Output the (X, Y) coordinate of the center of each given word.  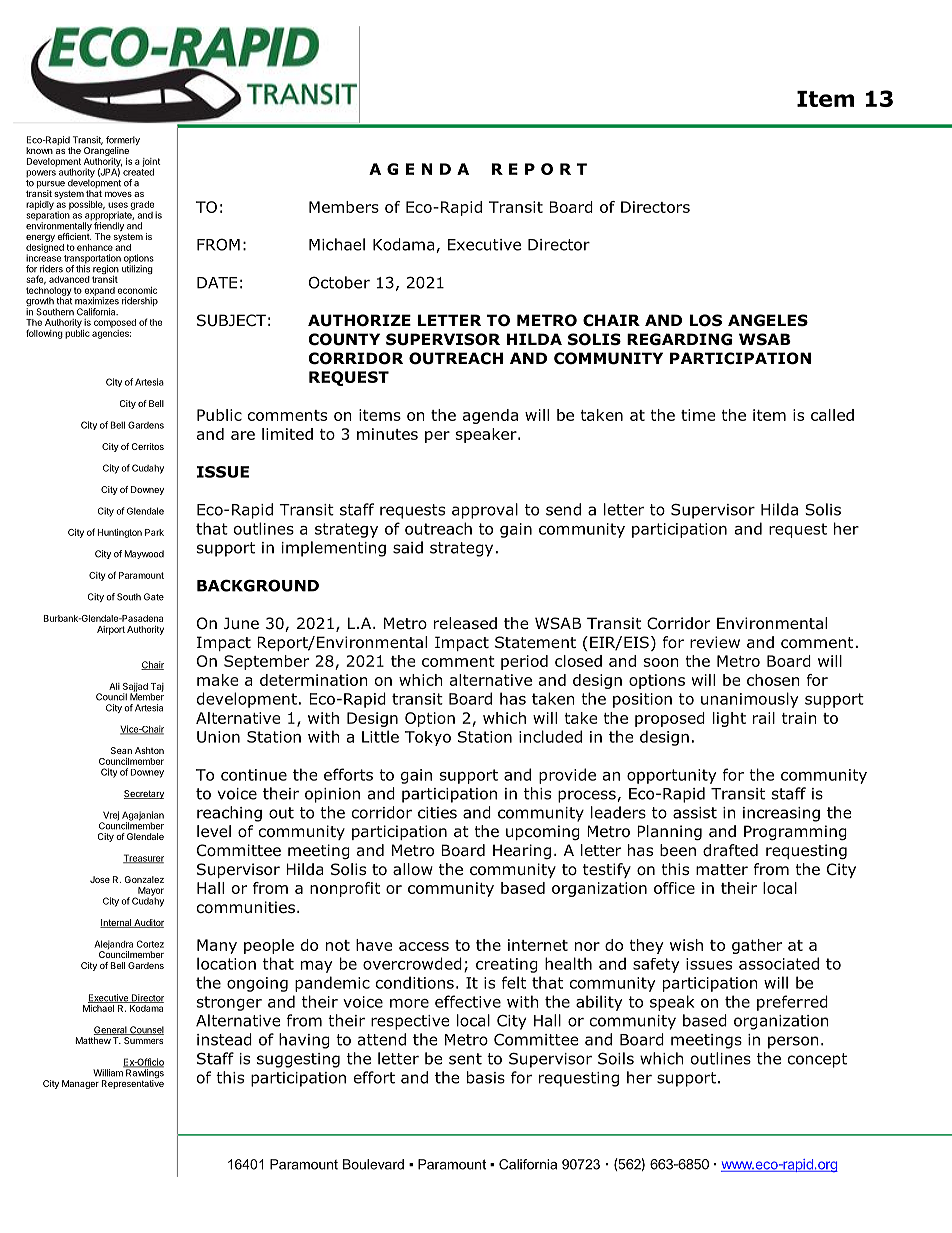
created (137, 171)
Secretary (144, 794)
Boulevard (373, 1164)
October (339, 282)
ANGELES (768, 320)
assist (695, 813)
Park (154, 532)
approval (485, 511)
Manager (80, 1084)
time (698, 415)
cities (437, 813)
